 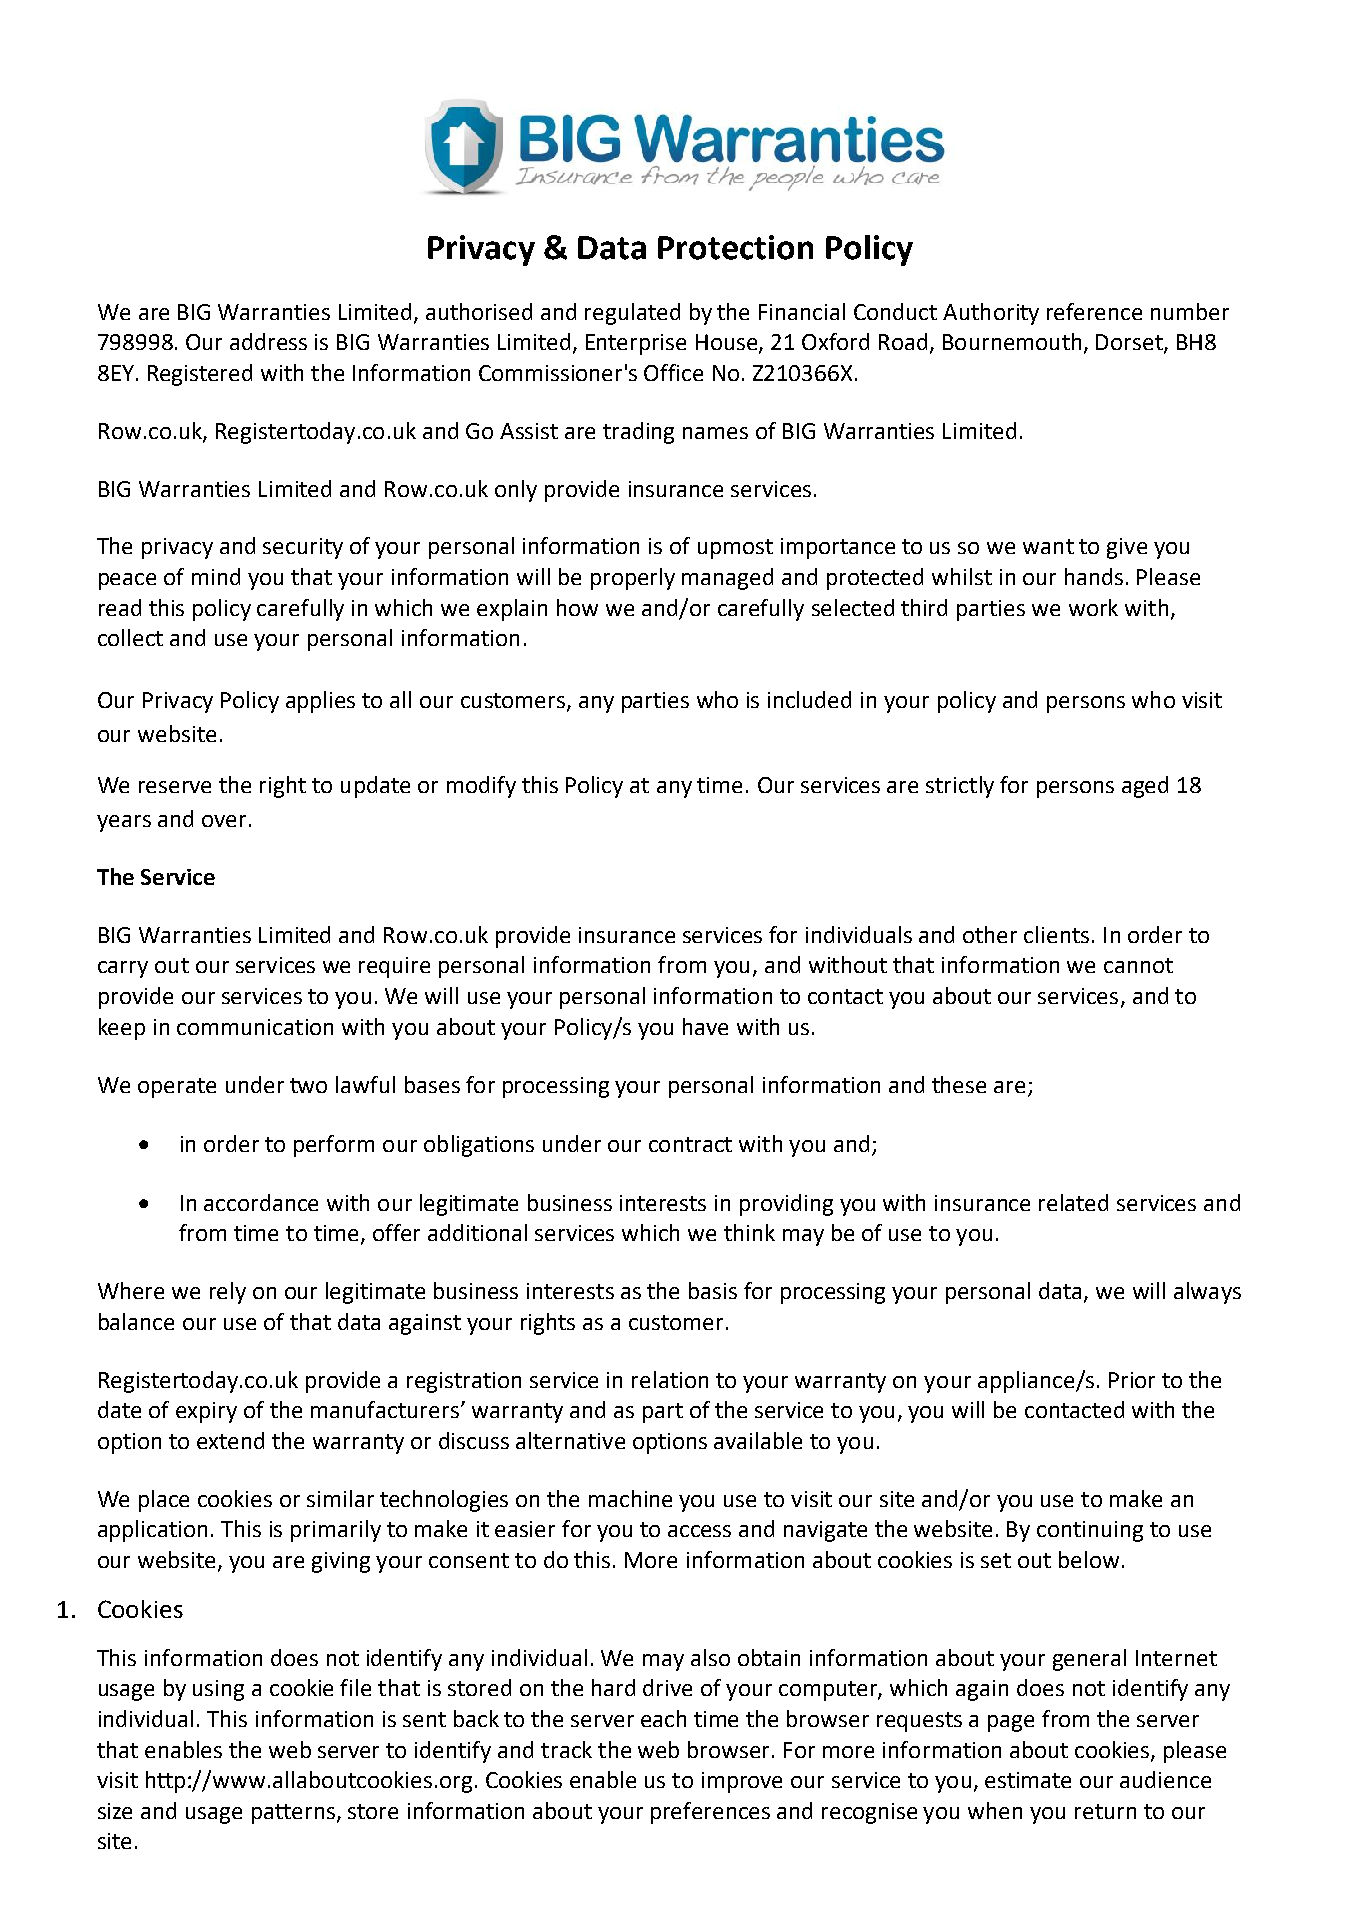 I want to click on Dorset, so click(x=1130, y=343).
